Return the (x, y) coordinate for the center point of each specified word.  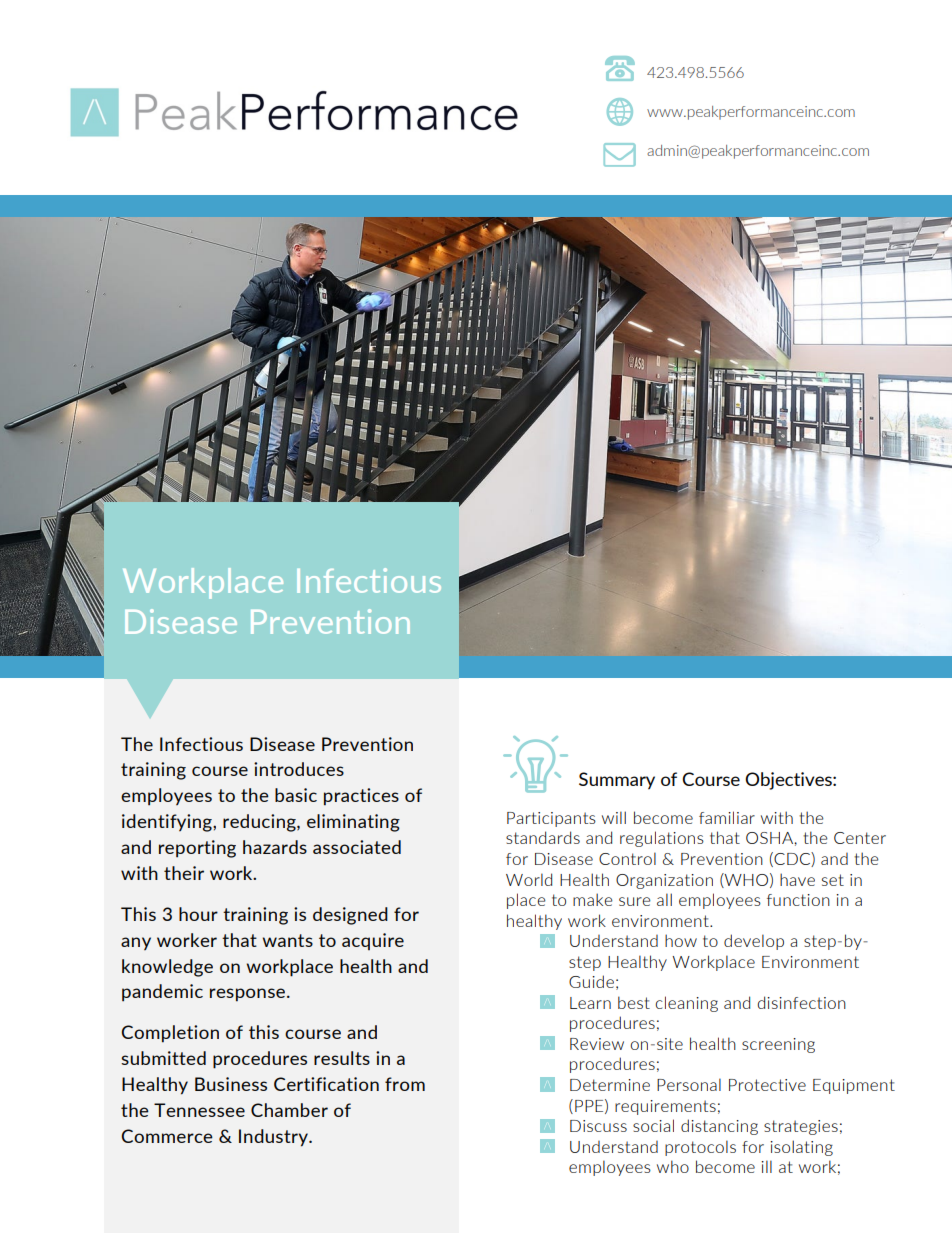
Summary (617, 781)
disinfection (802, 1002)
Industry (274, 1138)
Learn (590, 1003)
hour (198, 914)
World (529, 879)
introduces (299, 769)
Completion (170, 1034)
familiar (727, 817)
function (798, 900)
